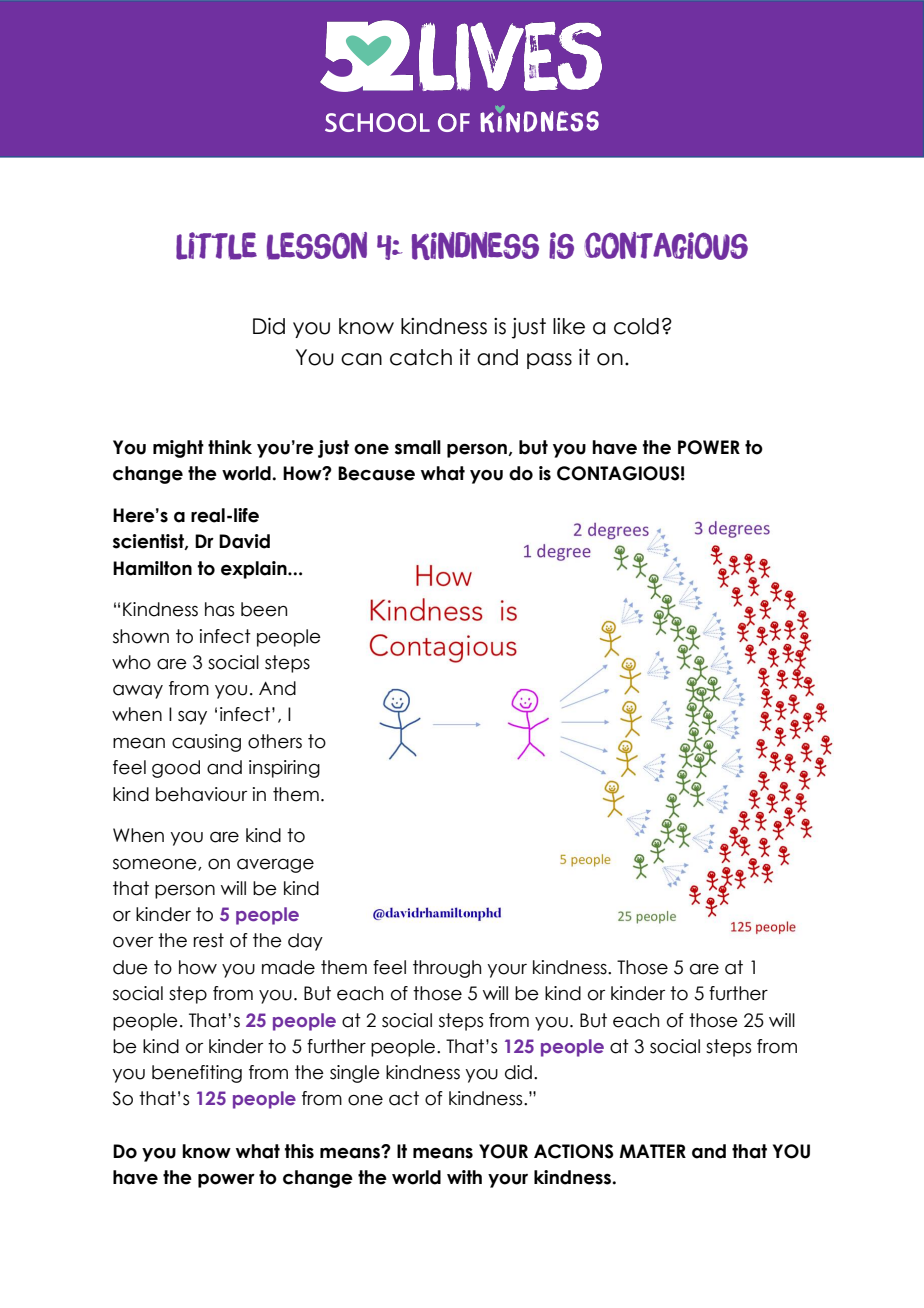 This screenshot has height=1308, width=924. Describe the element at coordinates (216, 246) in the screenshot. I see `Little` at that location.
